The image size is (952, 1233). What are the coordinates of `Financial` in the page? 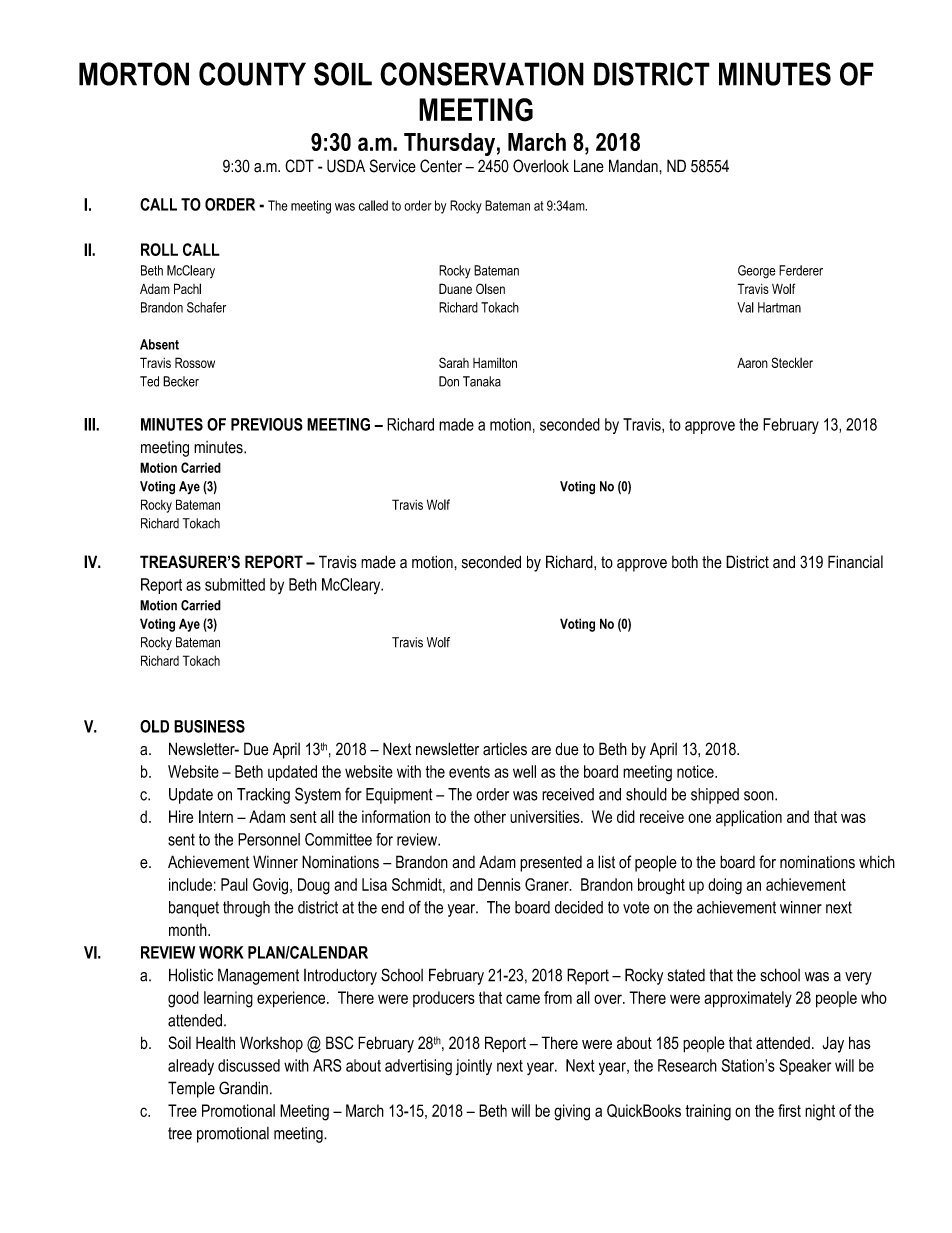 It's located at (855, 562).
